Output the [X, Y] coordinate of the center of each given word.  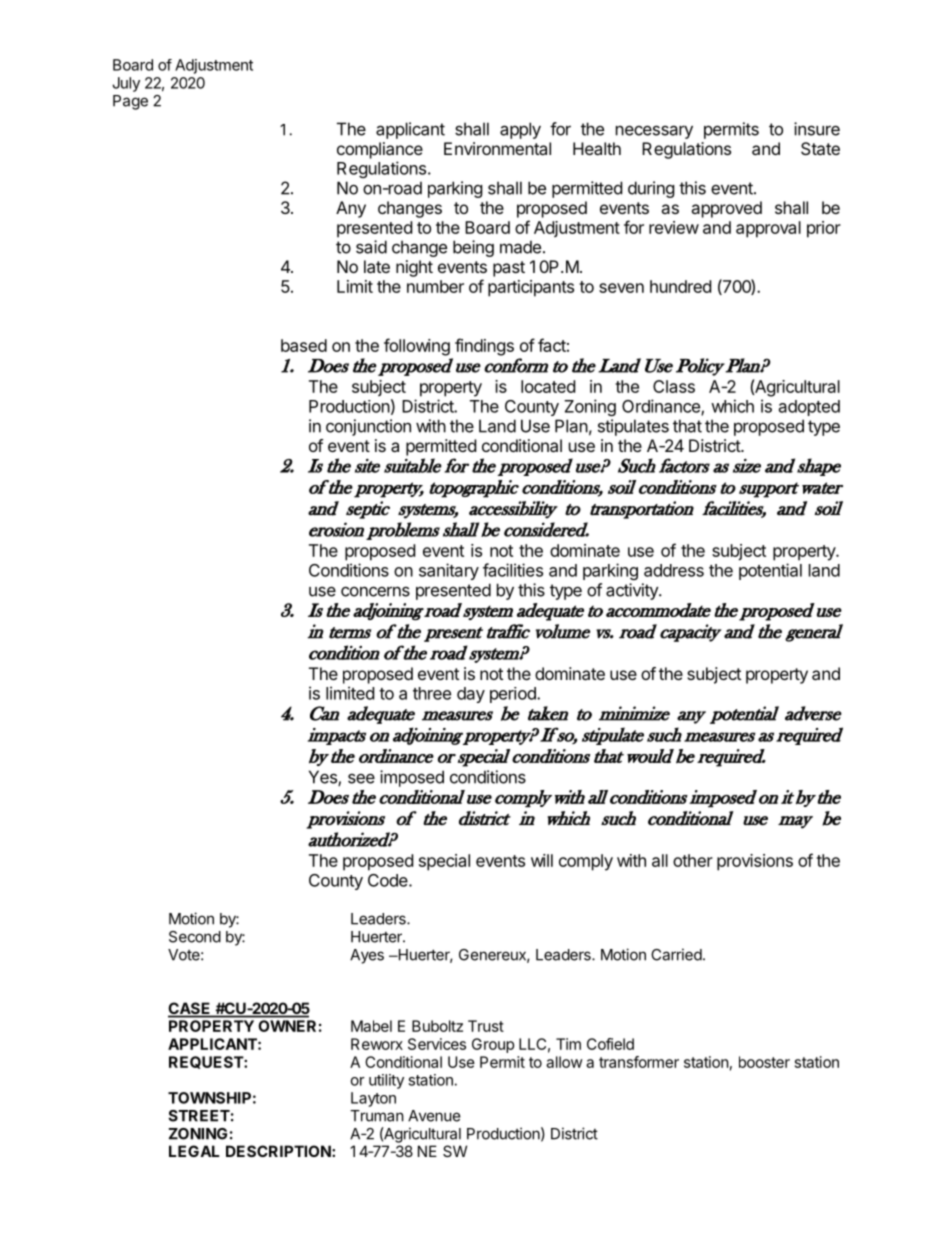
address [674, 570]
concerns [375, 591]
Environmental [497, 148]
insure [817, 129]
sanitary [449, 571]
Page [130, 102]
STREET [199, 1116]
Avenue [434, 1116]
